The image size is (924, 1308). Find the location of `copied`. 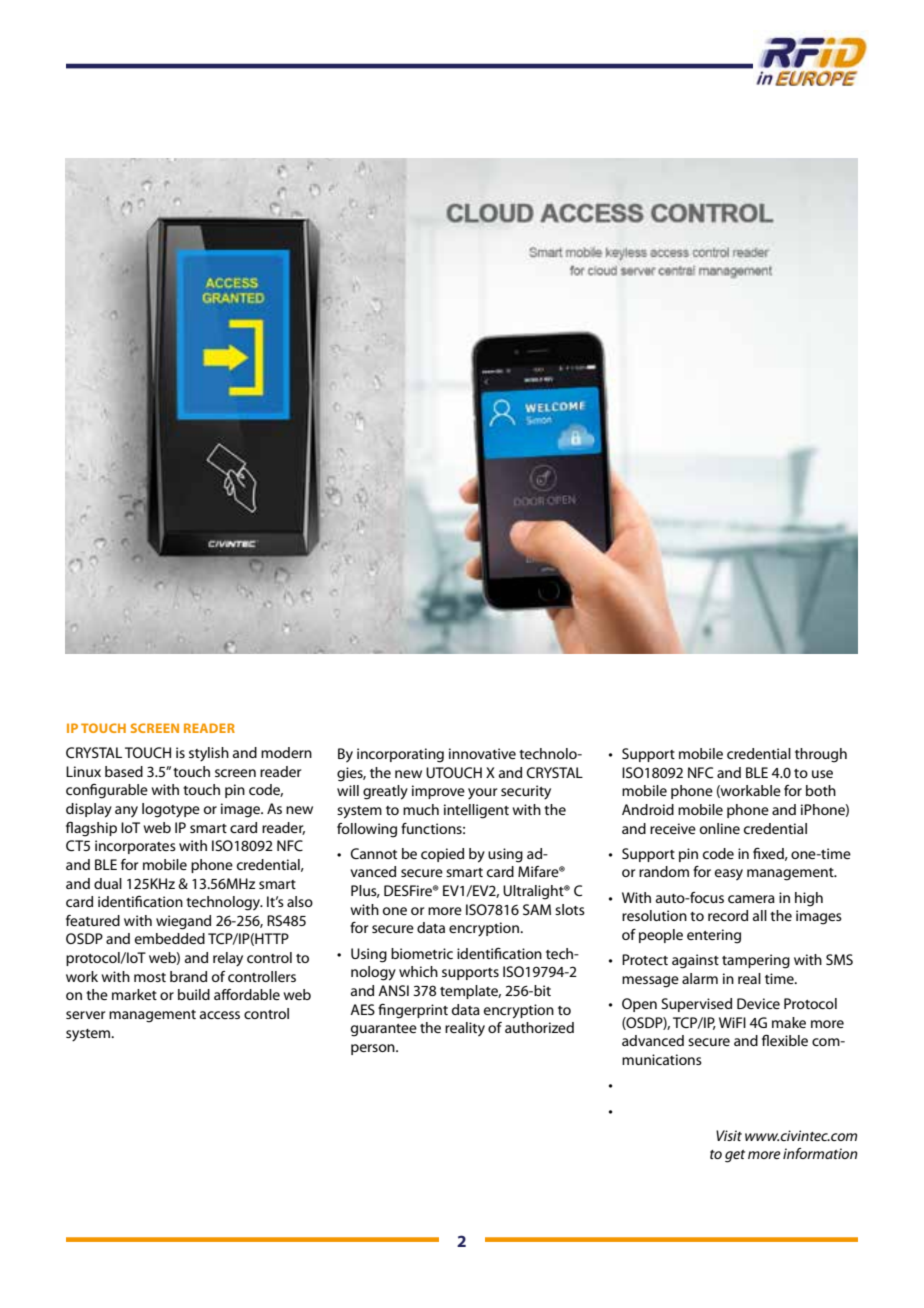

copied is located at coordinates (442, 855).
